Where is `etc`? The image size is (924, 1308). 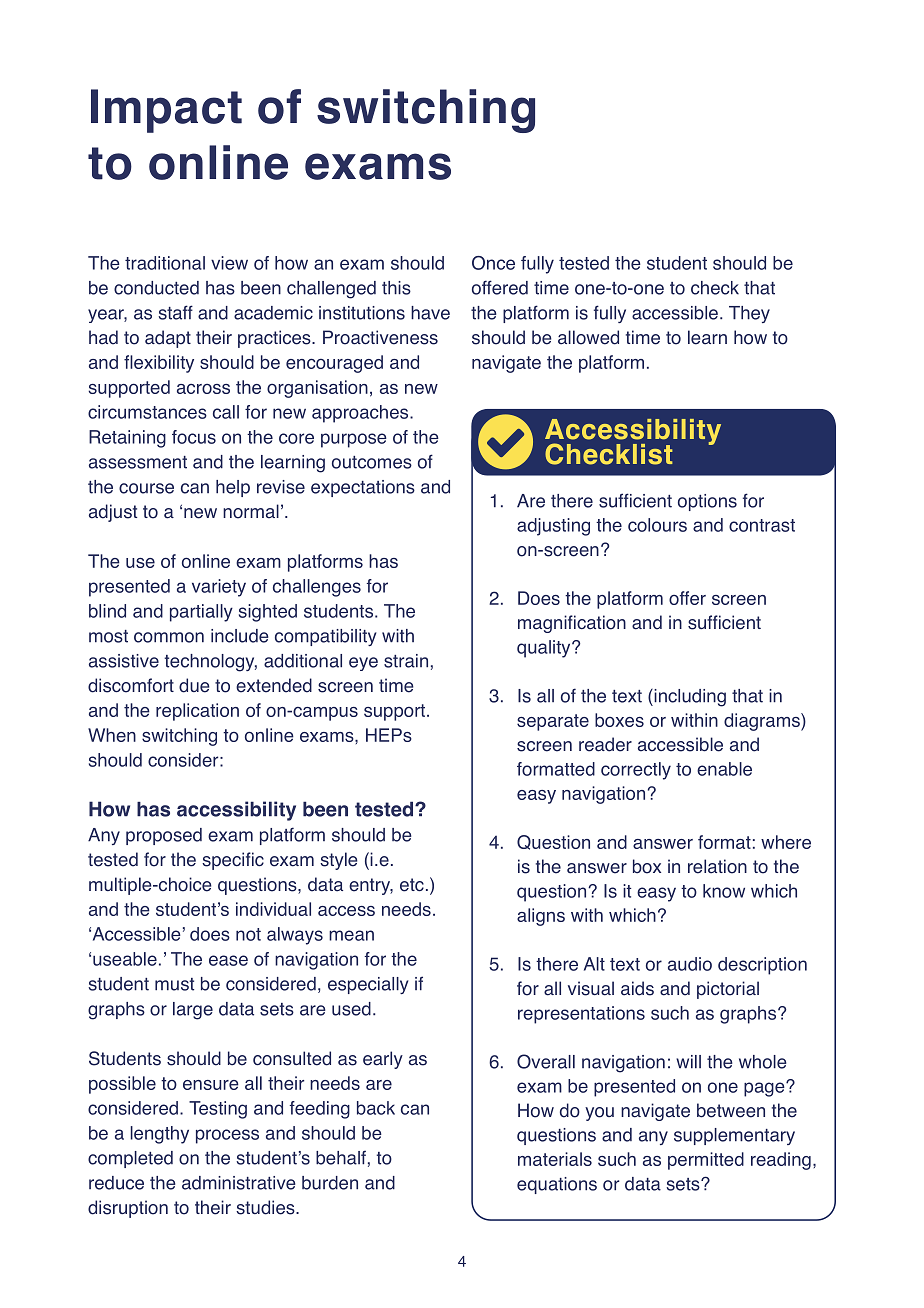 etc is located at coordinates (412, 885).
